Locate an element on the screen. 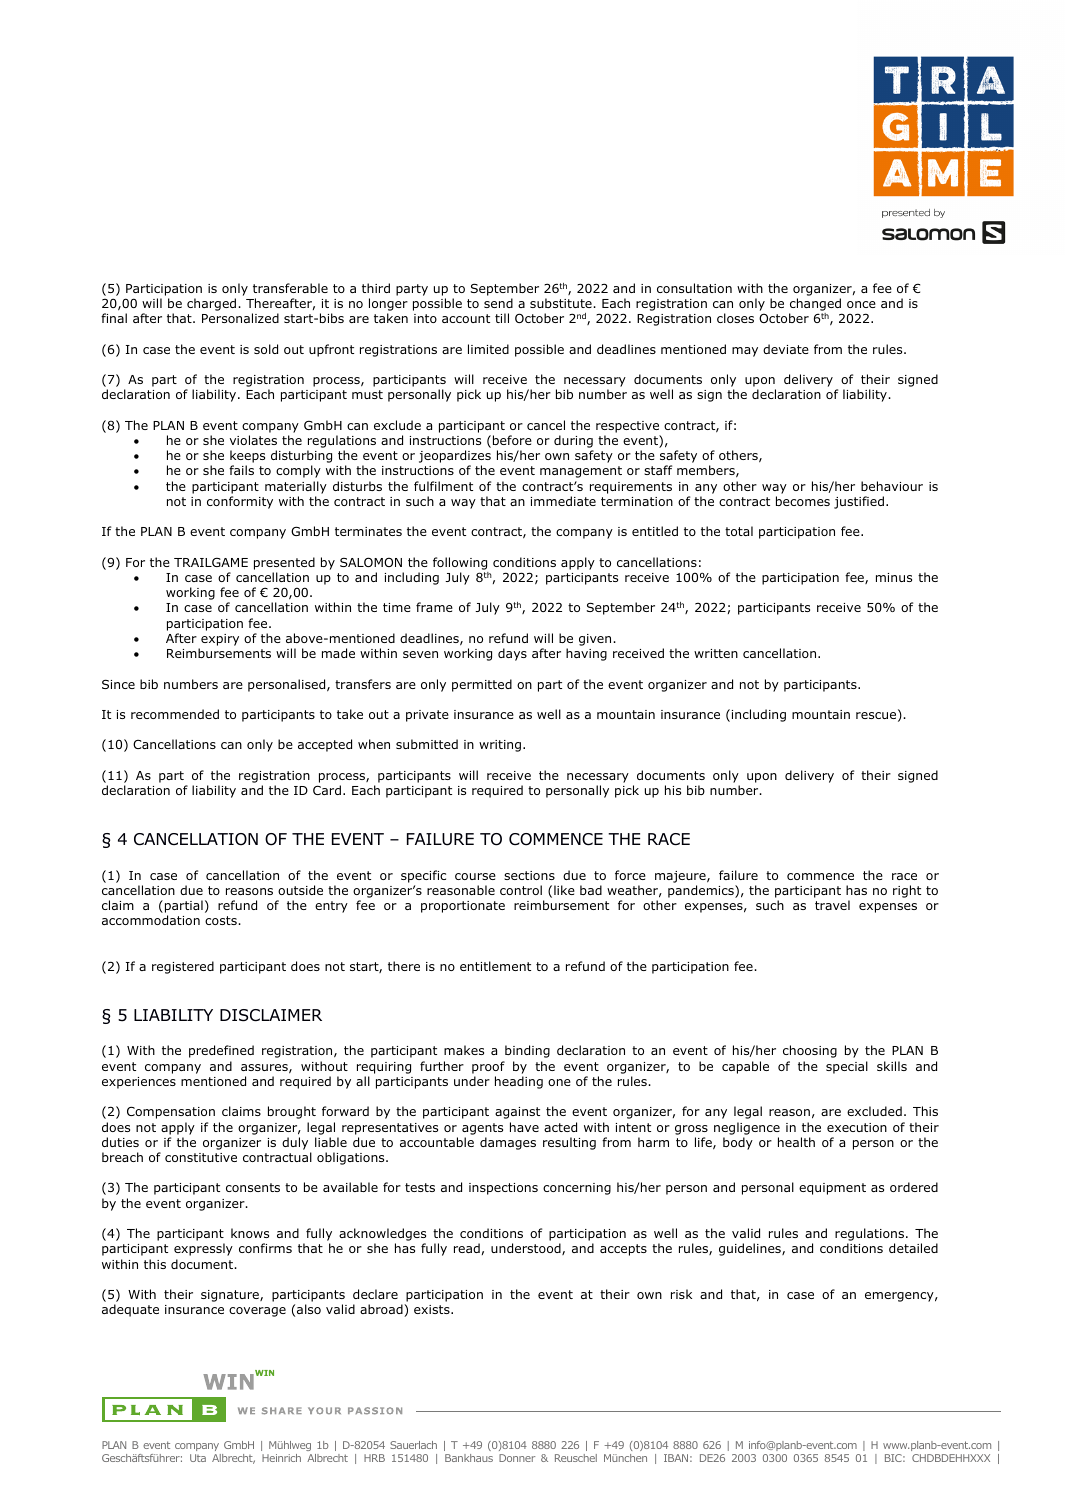 Image resolution: width=1065 pixels, height=1507 pixels. recommended is located at coordinates (175, 714).
